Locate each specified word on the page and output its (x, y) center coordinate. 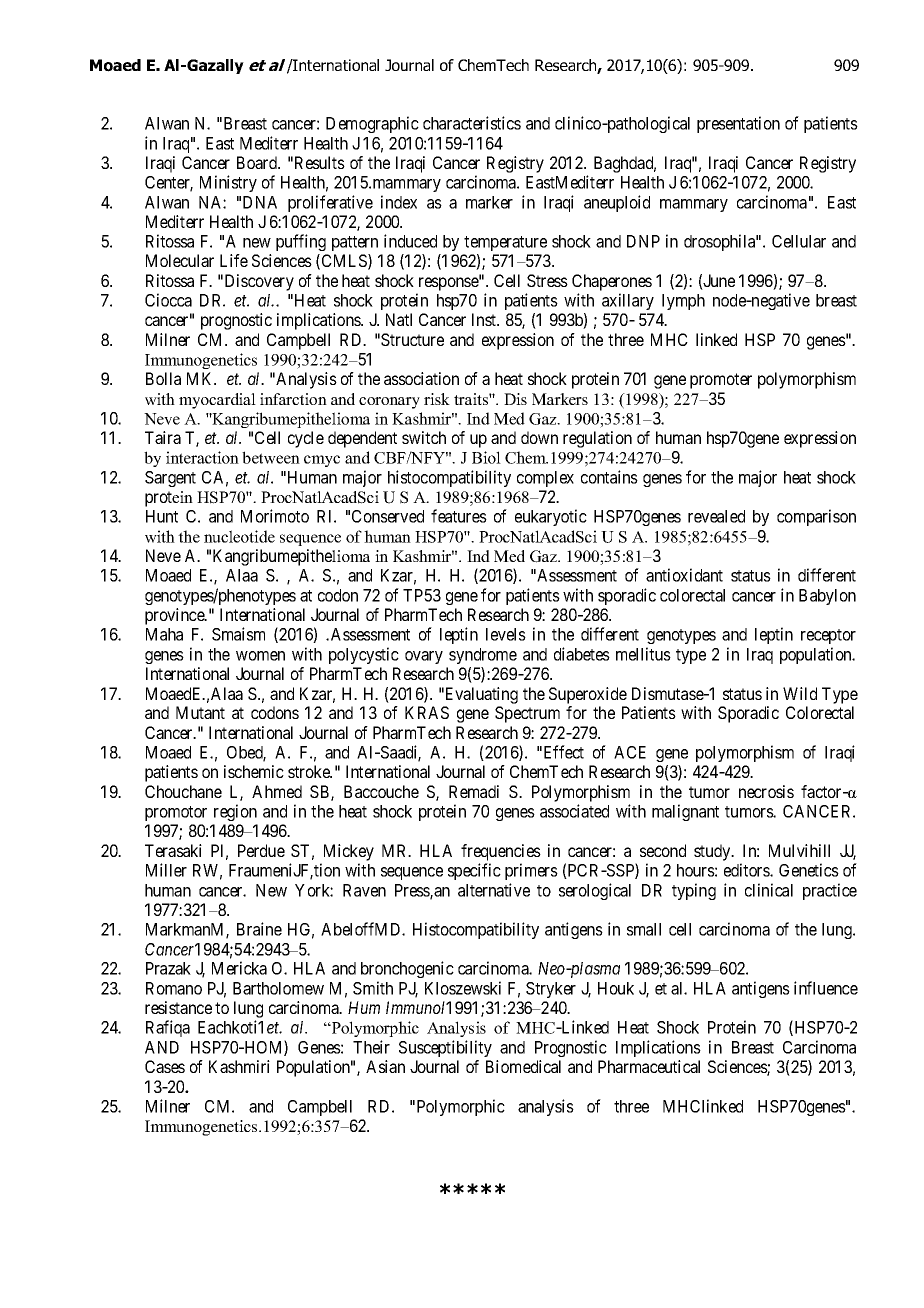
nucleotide (239, 536)
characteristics (472, 123)
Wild (800, 693)
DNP (643, 241)
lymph (683, 302)
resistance (178, 1007)
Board (258, 162)
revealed (716, 516)
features (459, 516)
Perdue (261, 850)
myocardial (217, 401)
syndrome (483, 656)
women (260, 656)
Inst (485, 319)
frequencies (501, 852)
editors (747, 870)
